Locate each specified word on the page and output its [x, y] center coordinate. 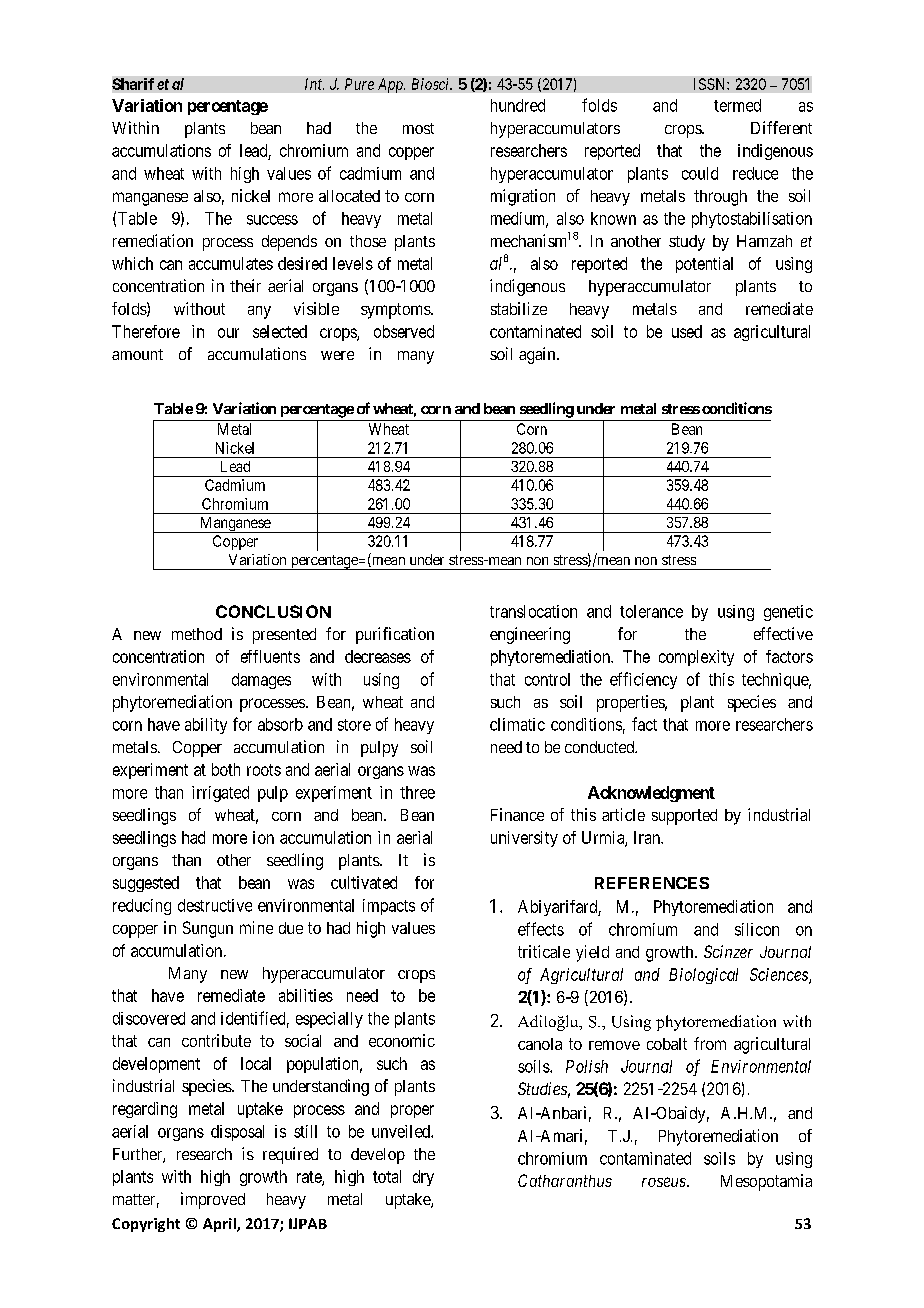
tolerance [651, 611]
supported [684, 817]
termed [737, 105]
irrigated [220, 794]
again [538, 355]
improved [213, 1200]
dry [423, 1178]
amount [137, 354]
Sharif [133, 84]
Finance [517, 814]
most [418, 128]
